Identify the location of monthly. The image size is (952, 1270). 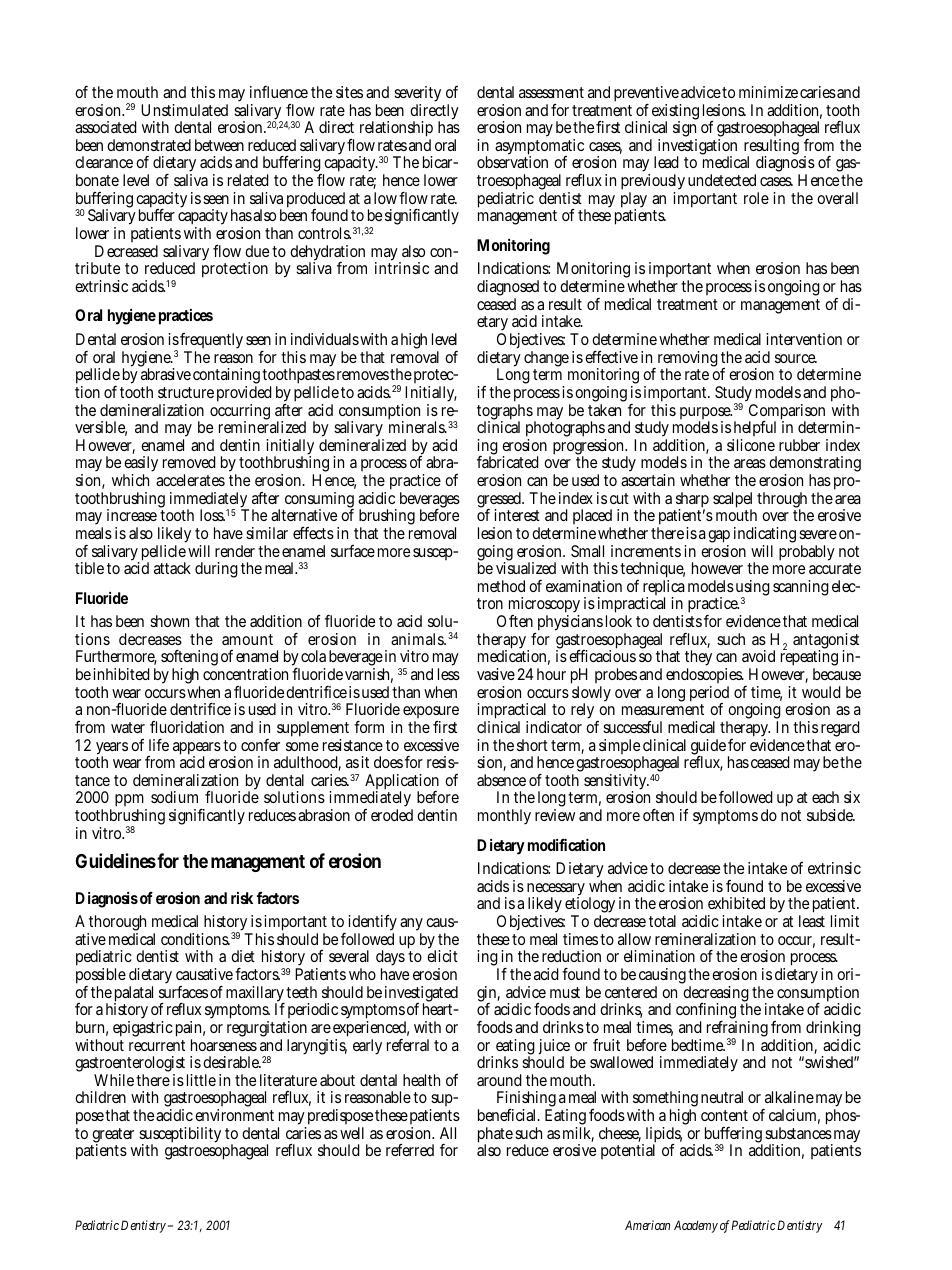
(504, 817).
